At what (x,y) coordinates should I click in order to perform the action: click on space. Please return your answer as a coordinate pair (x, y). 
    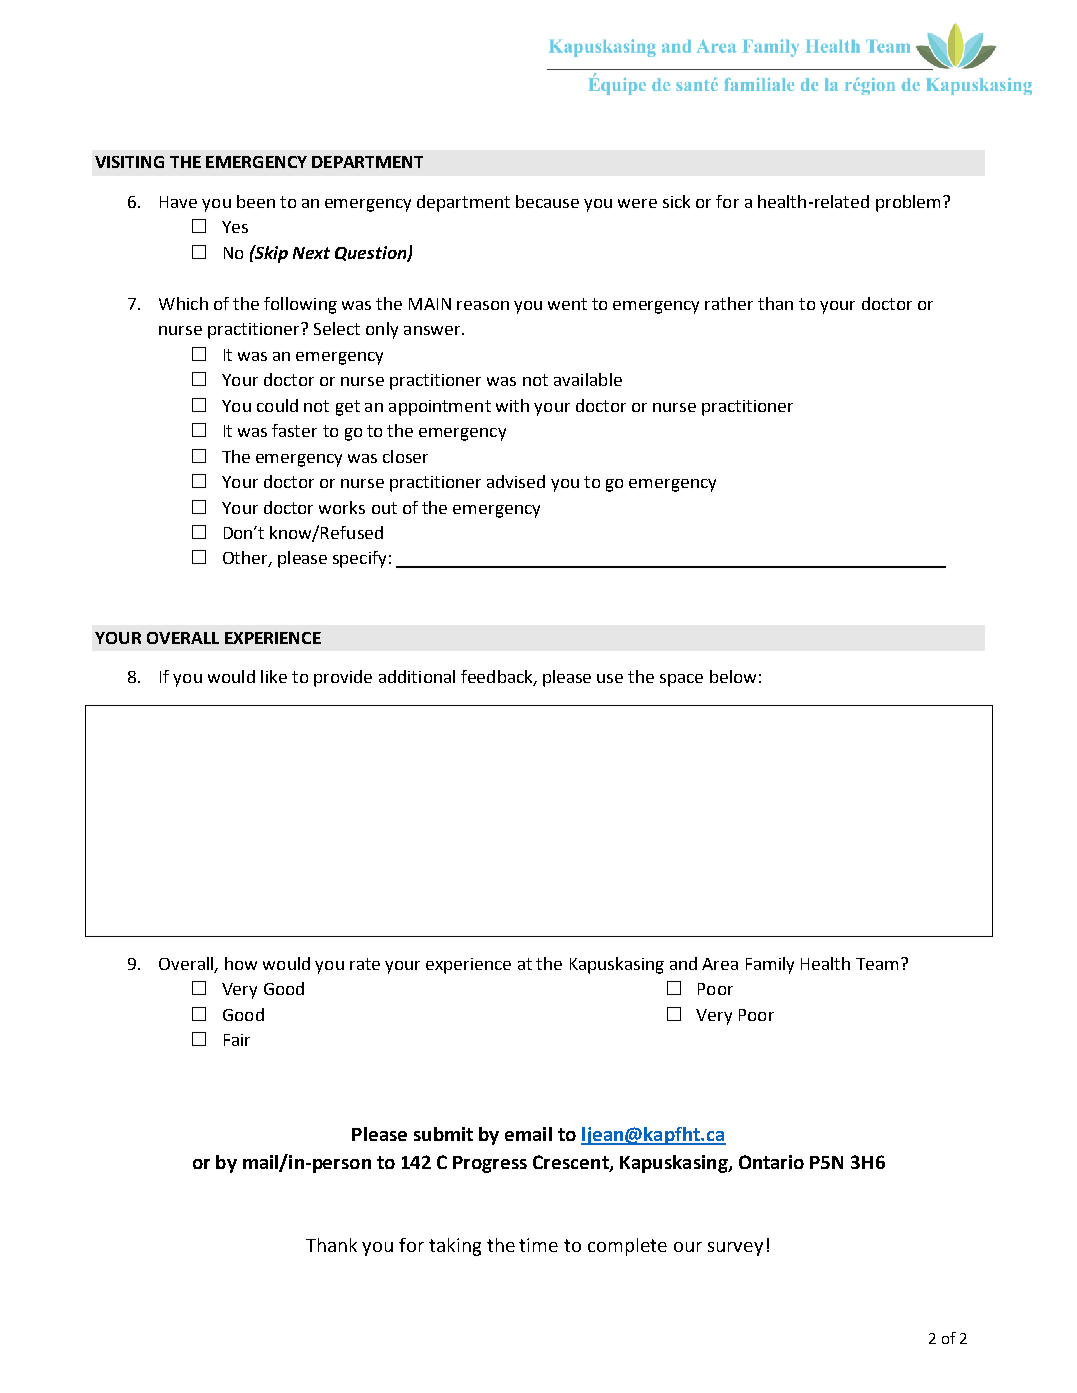
    Looking at the image, I should click on (681, 680).
